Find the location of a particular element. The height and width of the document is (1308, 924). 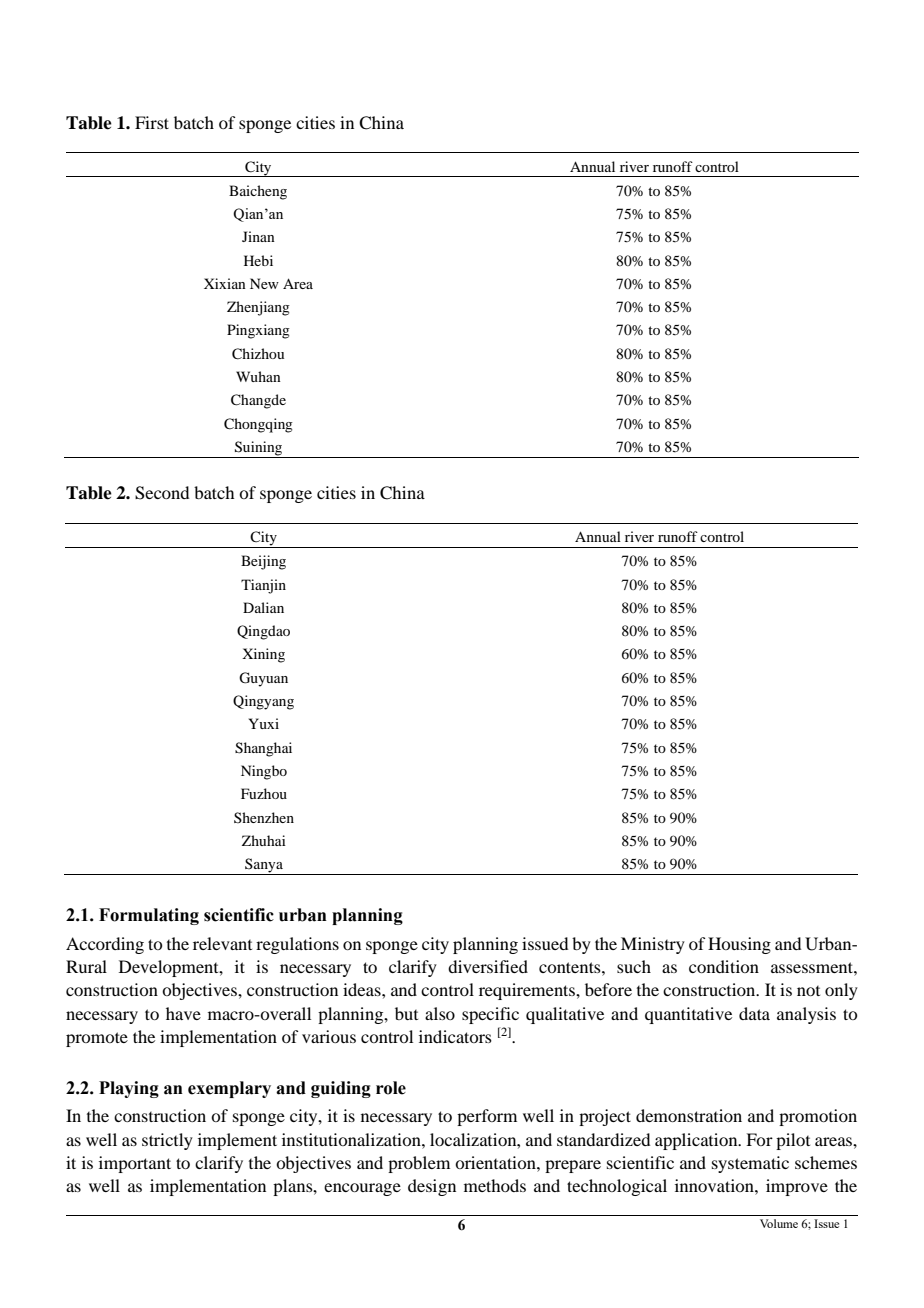

Chongqing is located at coordinates (258, 425).
